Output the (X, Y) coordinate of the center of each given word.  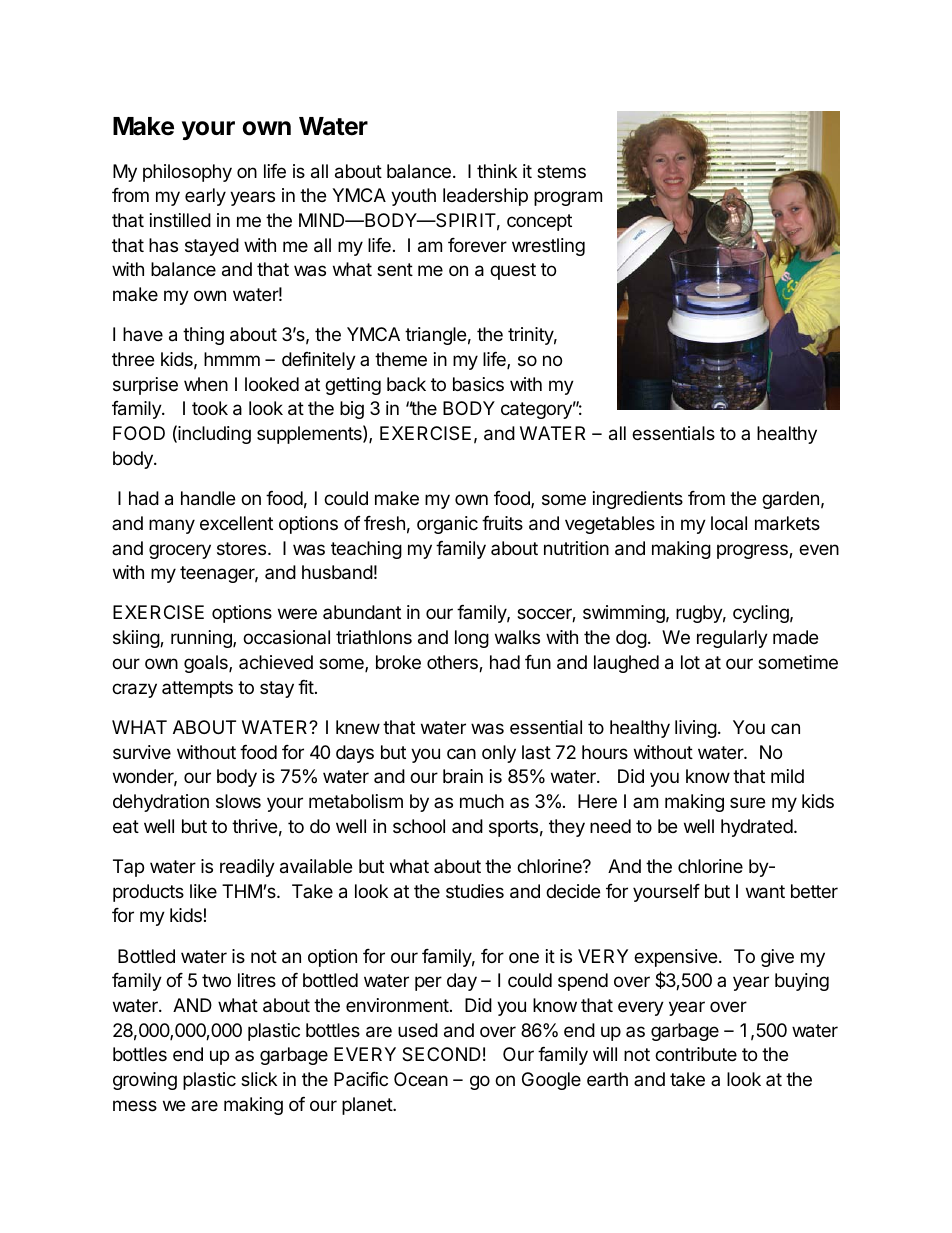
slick (259, 1079)
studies (475, 891)
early (205, 197)
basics (478, 384)
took (210, 408)
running (202, 639)
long (472, 639)
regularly (732, 639)
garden (790, 500)
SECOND (441, 1054)
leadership (485, 197)
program (568, 198)
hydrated (757, 828)
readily (247, 868)
